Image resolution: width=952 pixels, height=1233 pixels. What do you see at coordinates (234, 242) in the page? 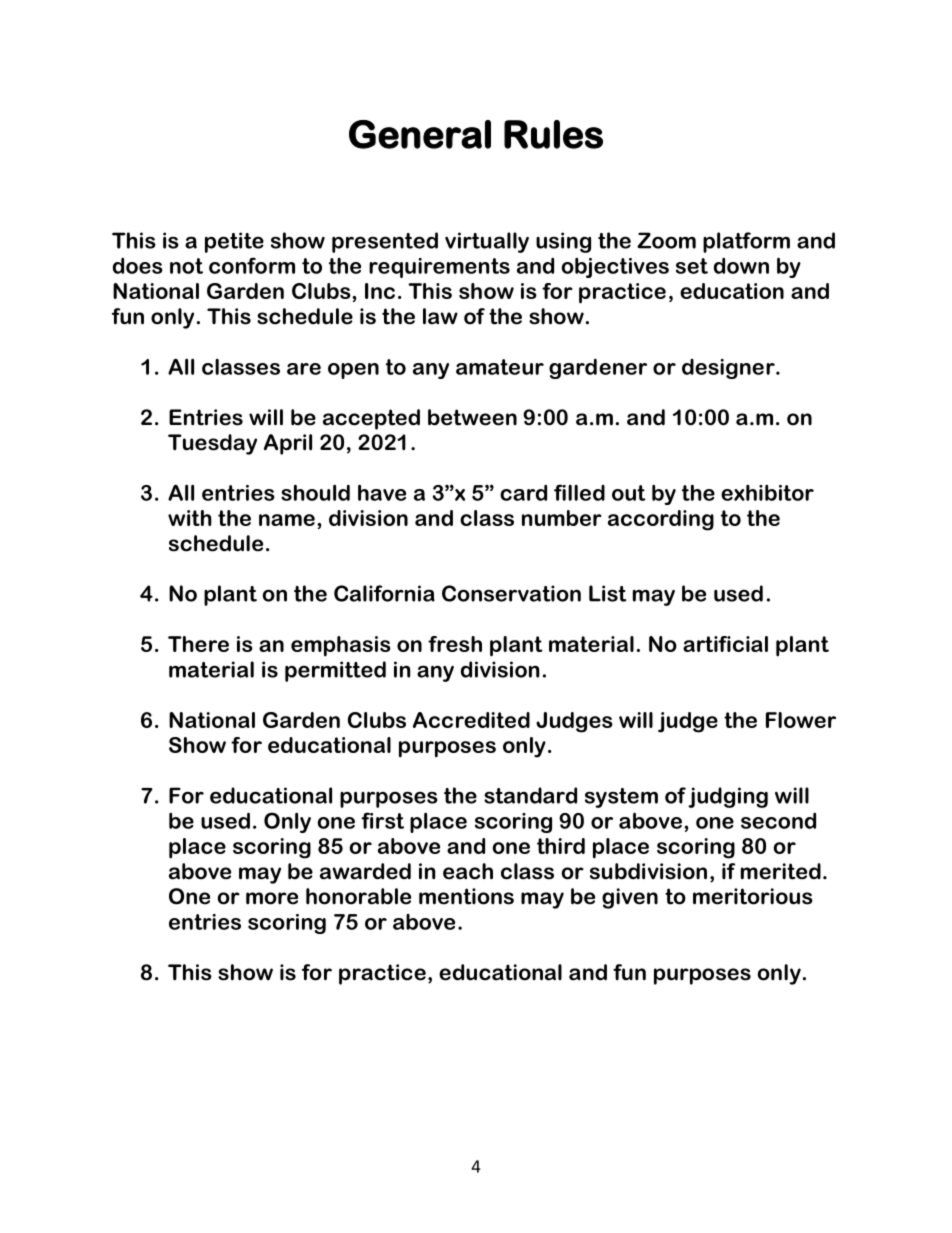
I see `petite` at bounding box center [234, 242].
